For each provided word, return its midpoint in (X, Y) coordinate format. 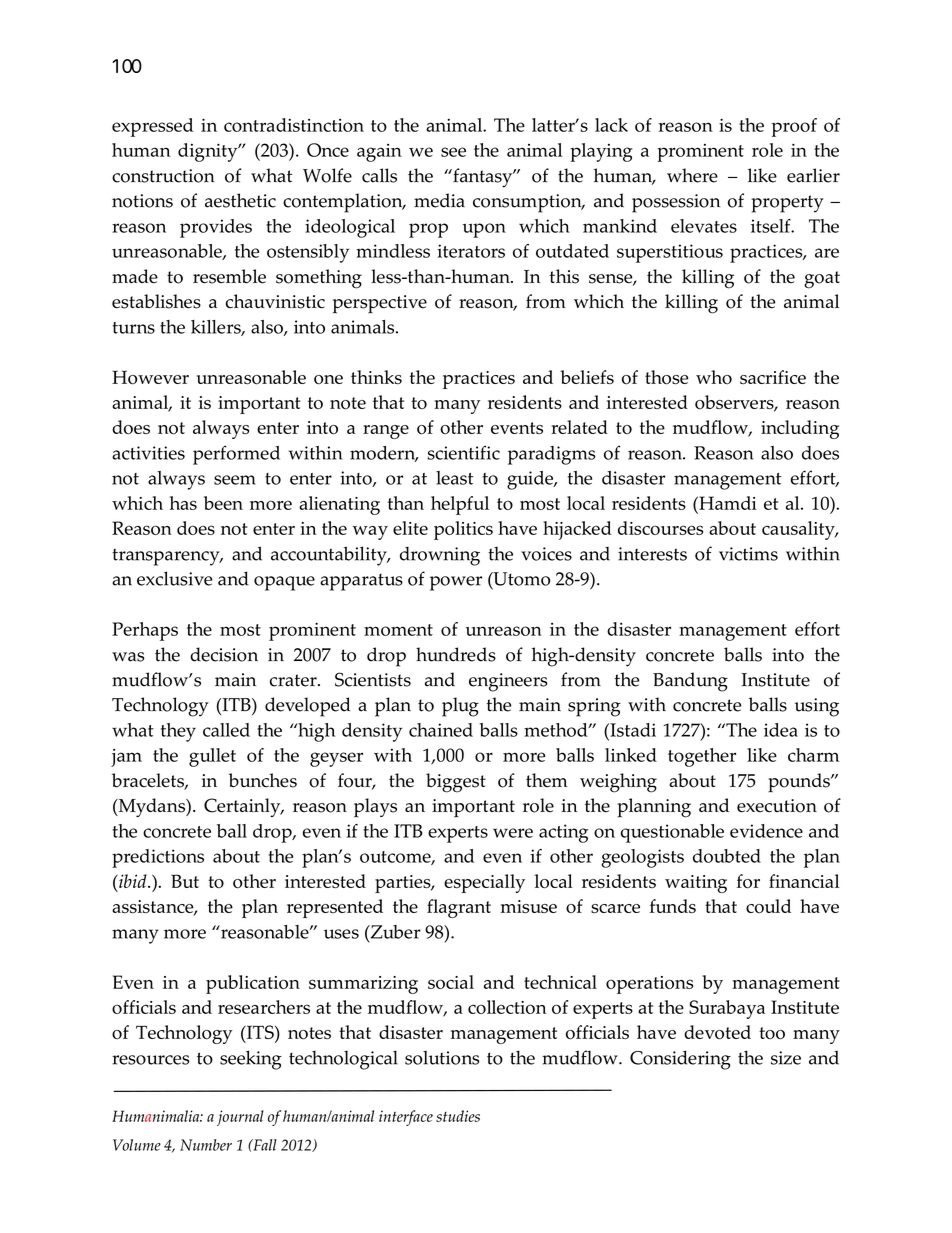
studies (458, 1116)
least (454, 478)
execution (777, 806)
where (692, 175)
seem (235, 480)
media (439, 200)
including (800, 429)
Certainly (243, 807)
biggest (456, 783)
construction (163, 176)
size (786, 1058)
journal (240, 1118)
